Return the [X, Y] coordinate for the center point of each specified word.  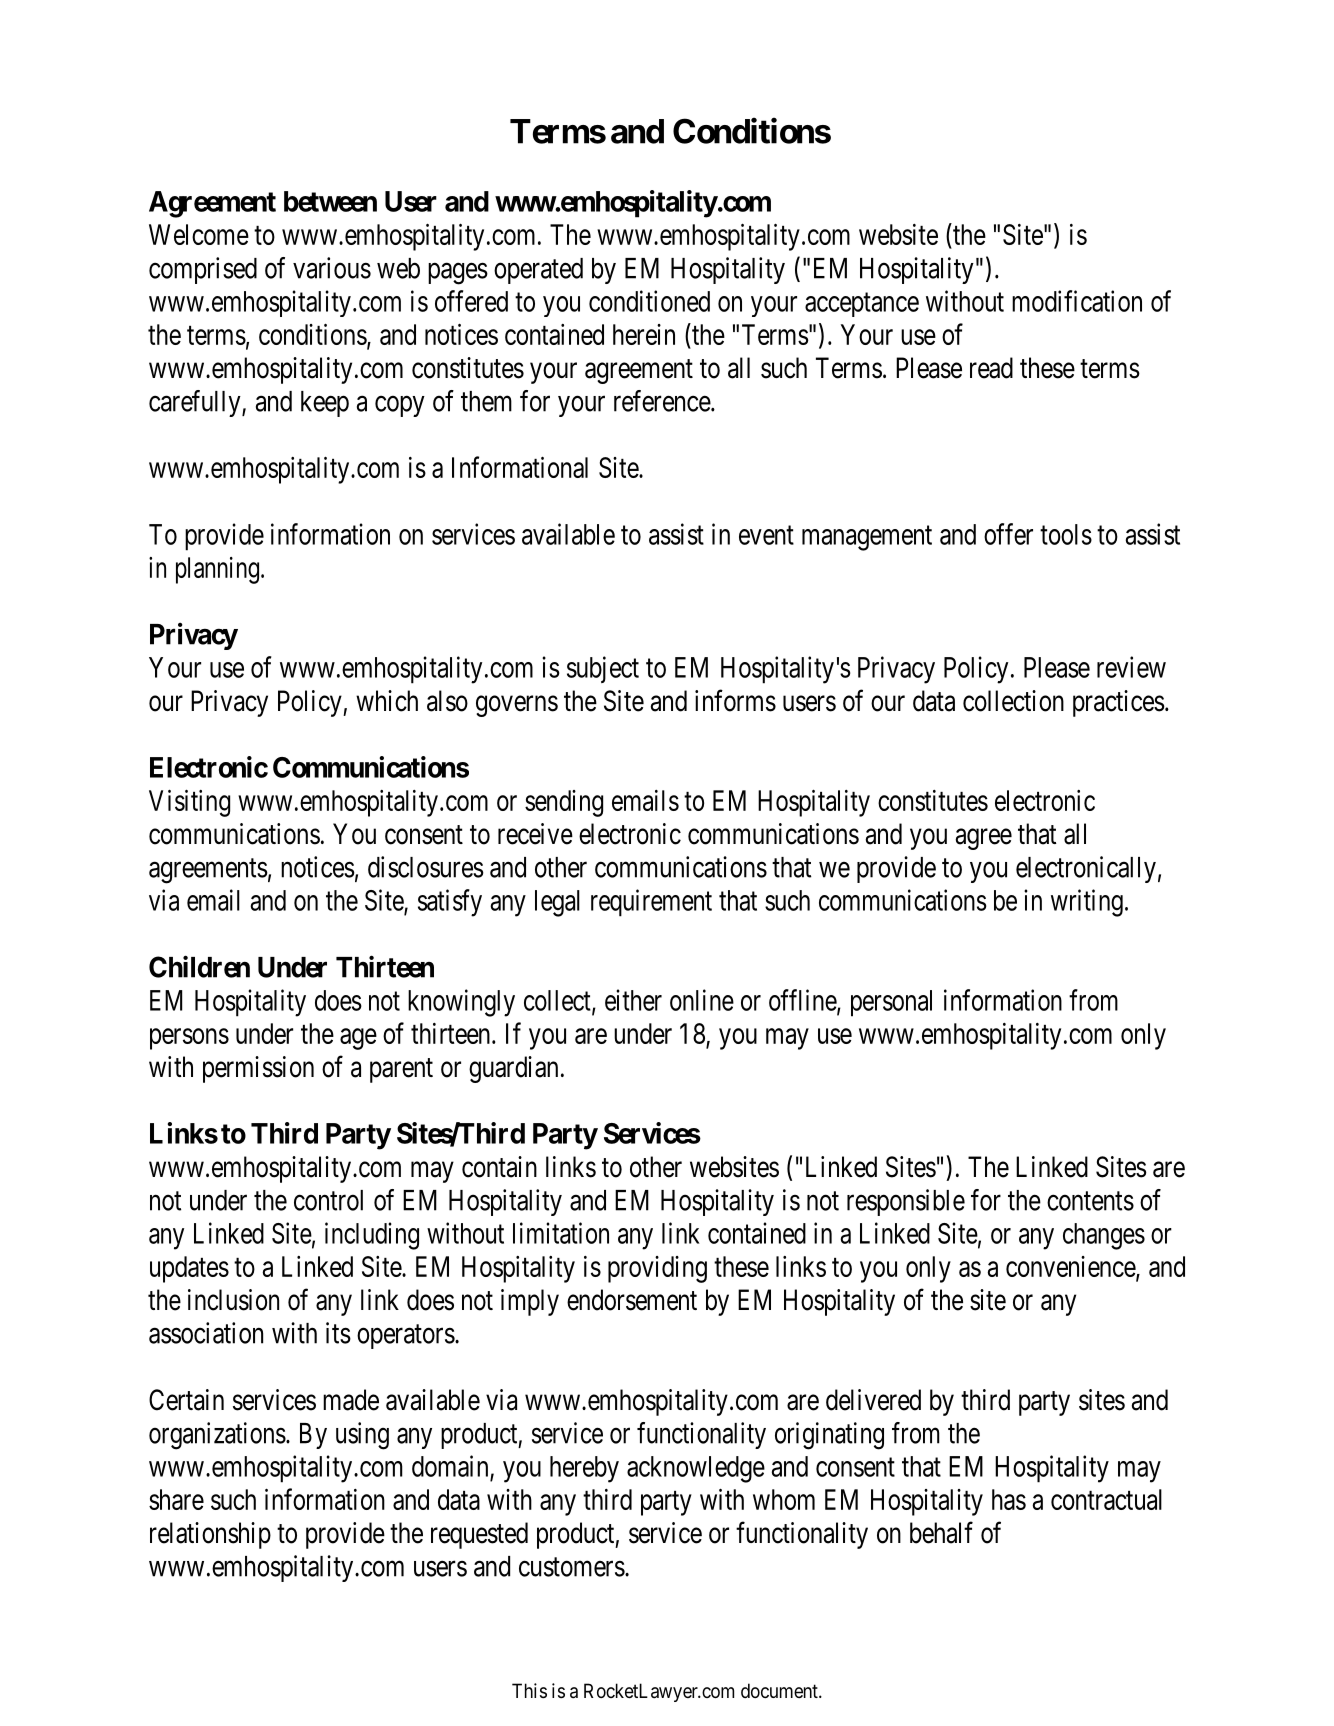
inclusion [233, 1300]
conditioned [649, 301]
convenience [1071, 1268]
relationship [210, 1535]
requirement [651, 903]
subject [603, 669]
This [529, 1691]
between [330, 201]
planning [217, 570]
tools [1066, 534]
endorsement [632, 1300]
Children [199, 966]
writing [1087, 903]
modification [1077, 301]
